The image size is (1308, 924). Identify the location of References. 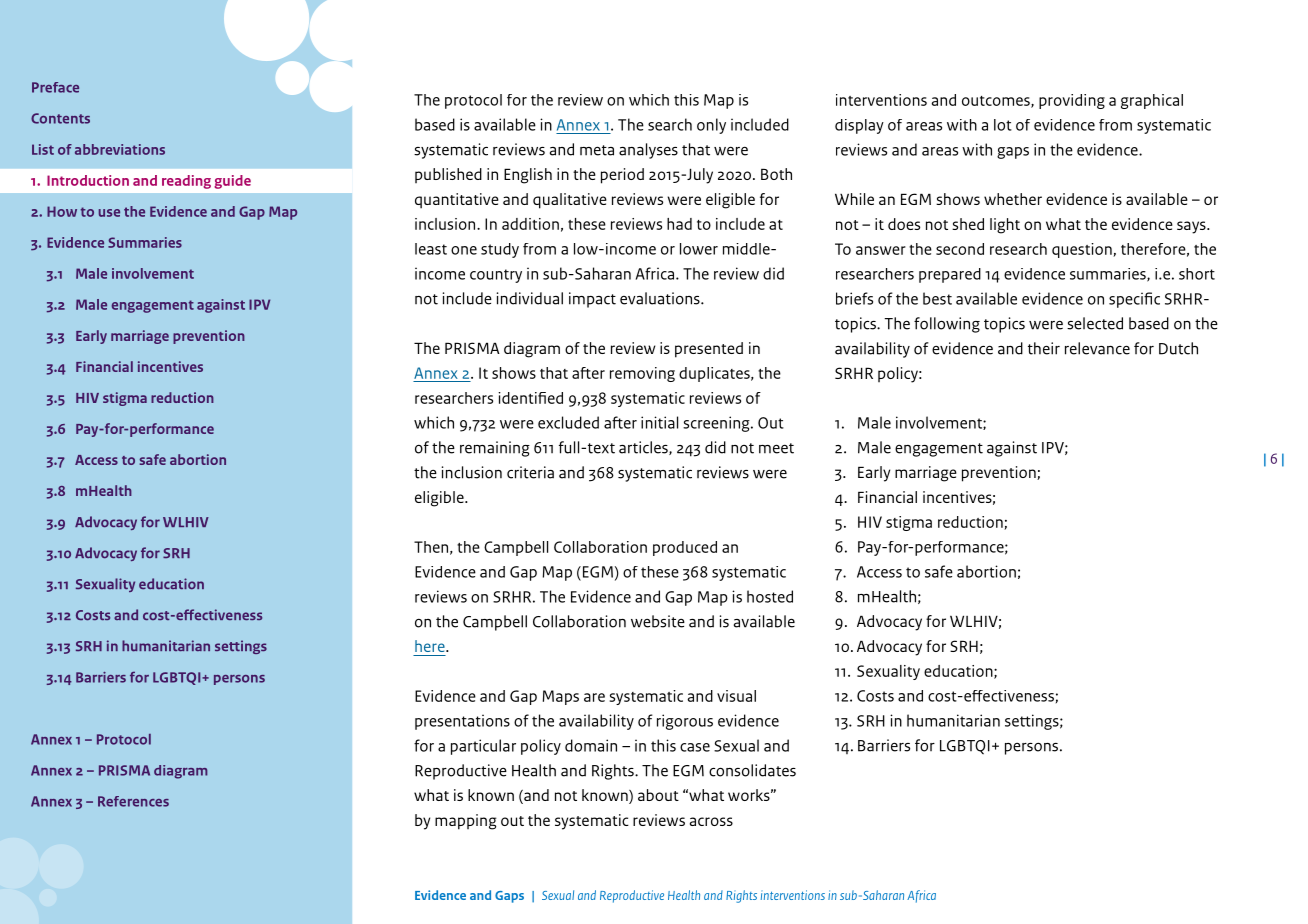
(133, 801).
